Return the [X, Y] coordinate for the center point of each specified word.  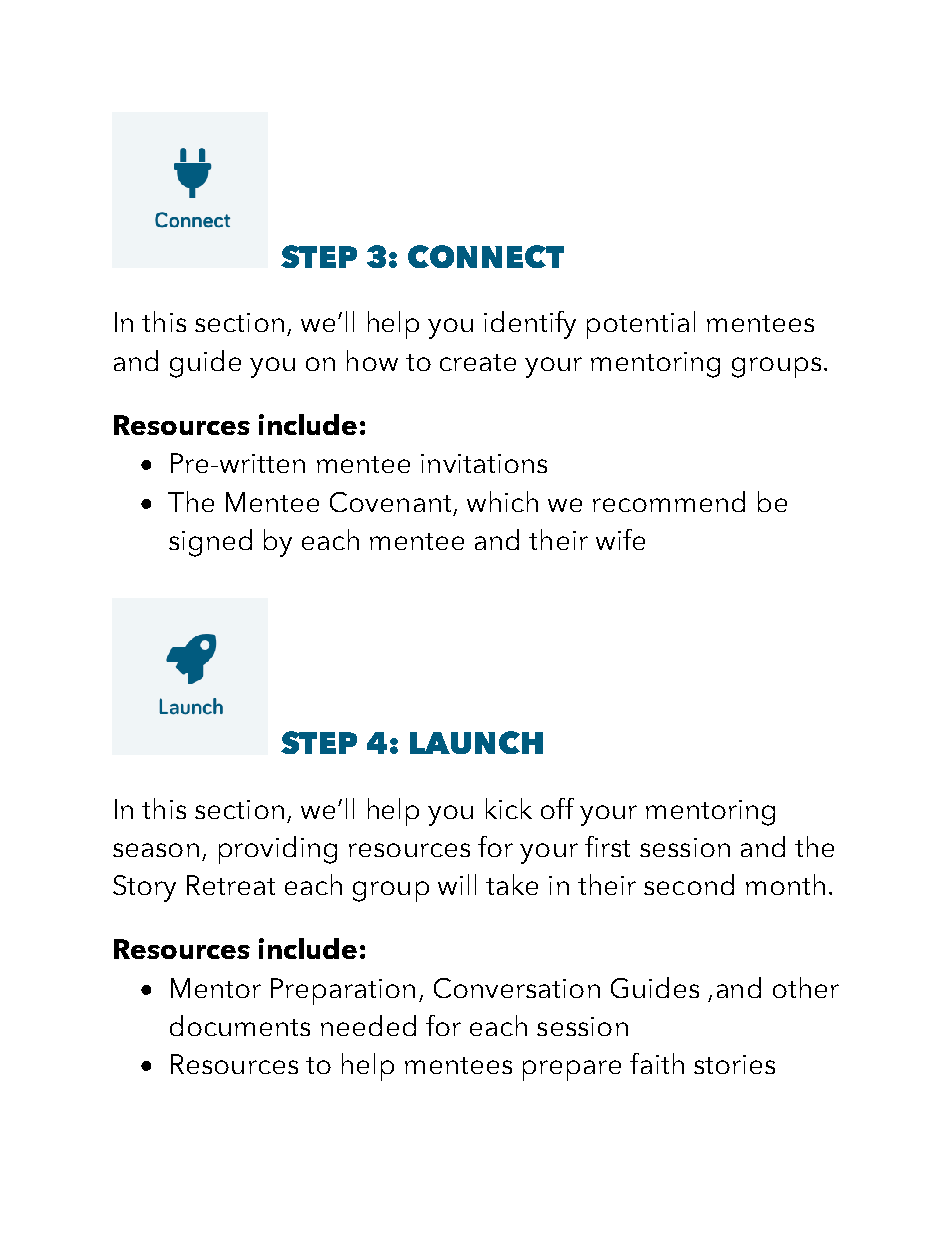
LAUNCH [476, 742]
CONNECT [486, 256]
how [372, 360]
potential [641, 325]
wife [620, 539]
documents [240, 1025]
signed [210, 543]
